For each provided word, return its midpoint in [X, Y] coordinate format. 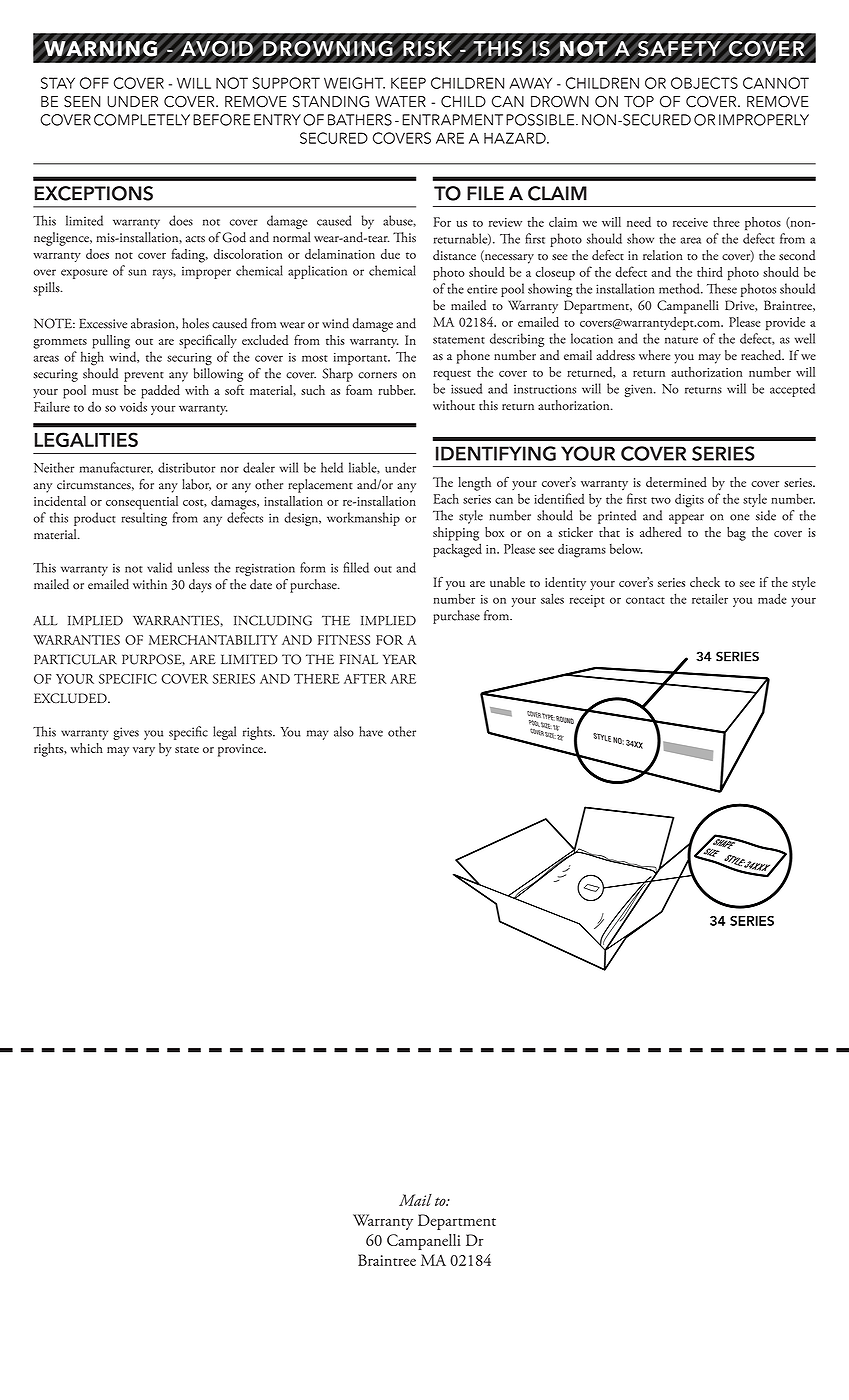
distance [454, 255]
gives [126, 733]
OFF [94, 83]
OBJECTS [704, 83]
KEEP [408, 83]
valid [159, 567]
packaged [457, 550]
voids [133, 406]
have [371, 731]
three [726, 222]
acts [195, 239]
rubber [396, 390]
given [639, 390]
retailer [710, 598]
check [705, 582]
